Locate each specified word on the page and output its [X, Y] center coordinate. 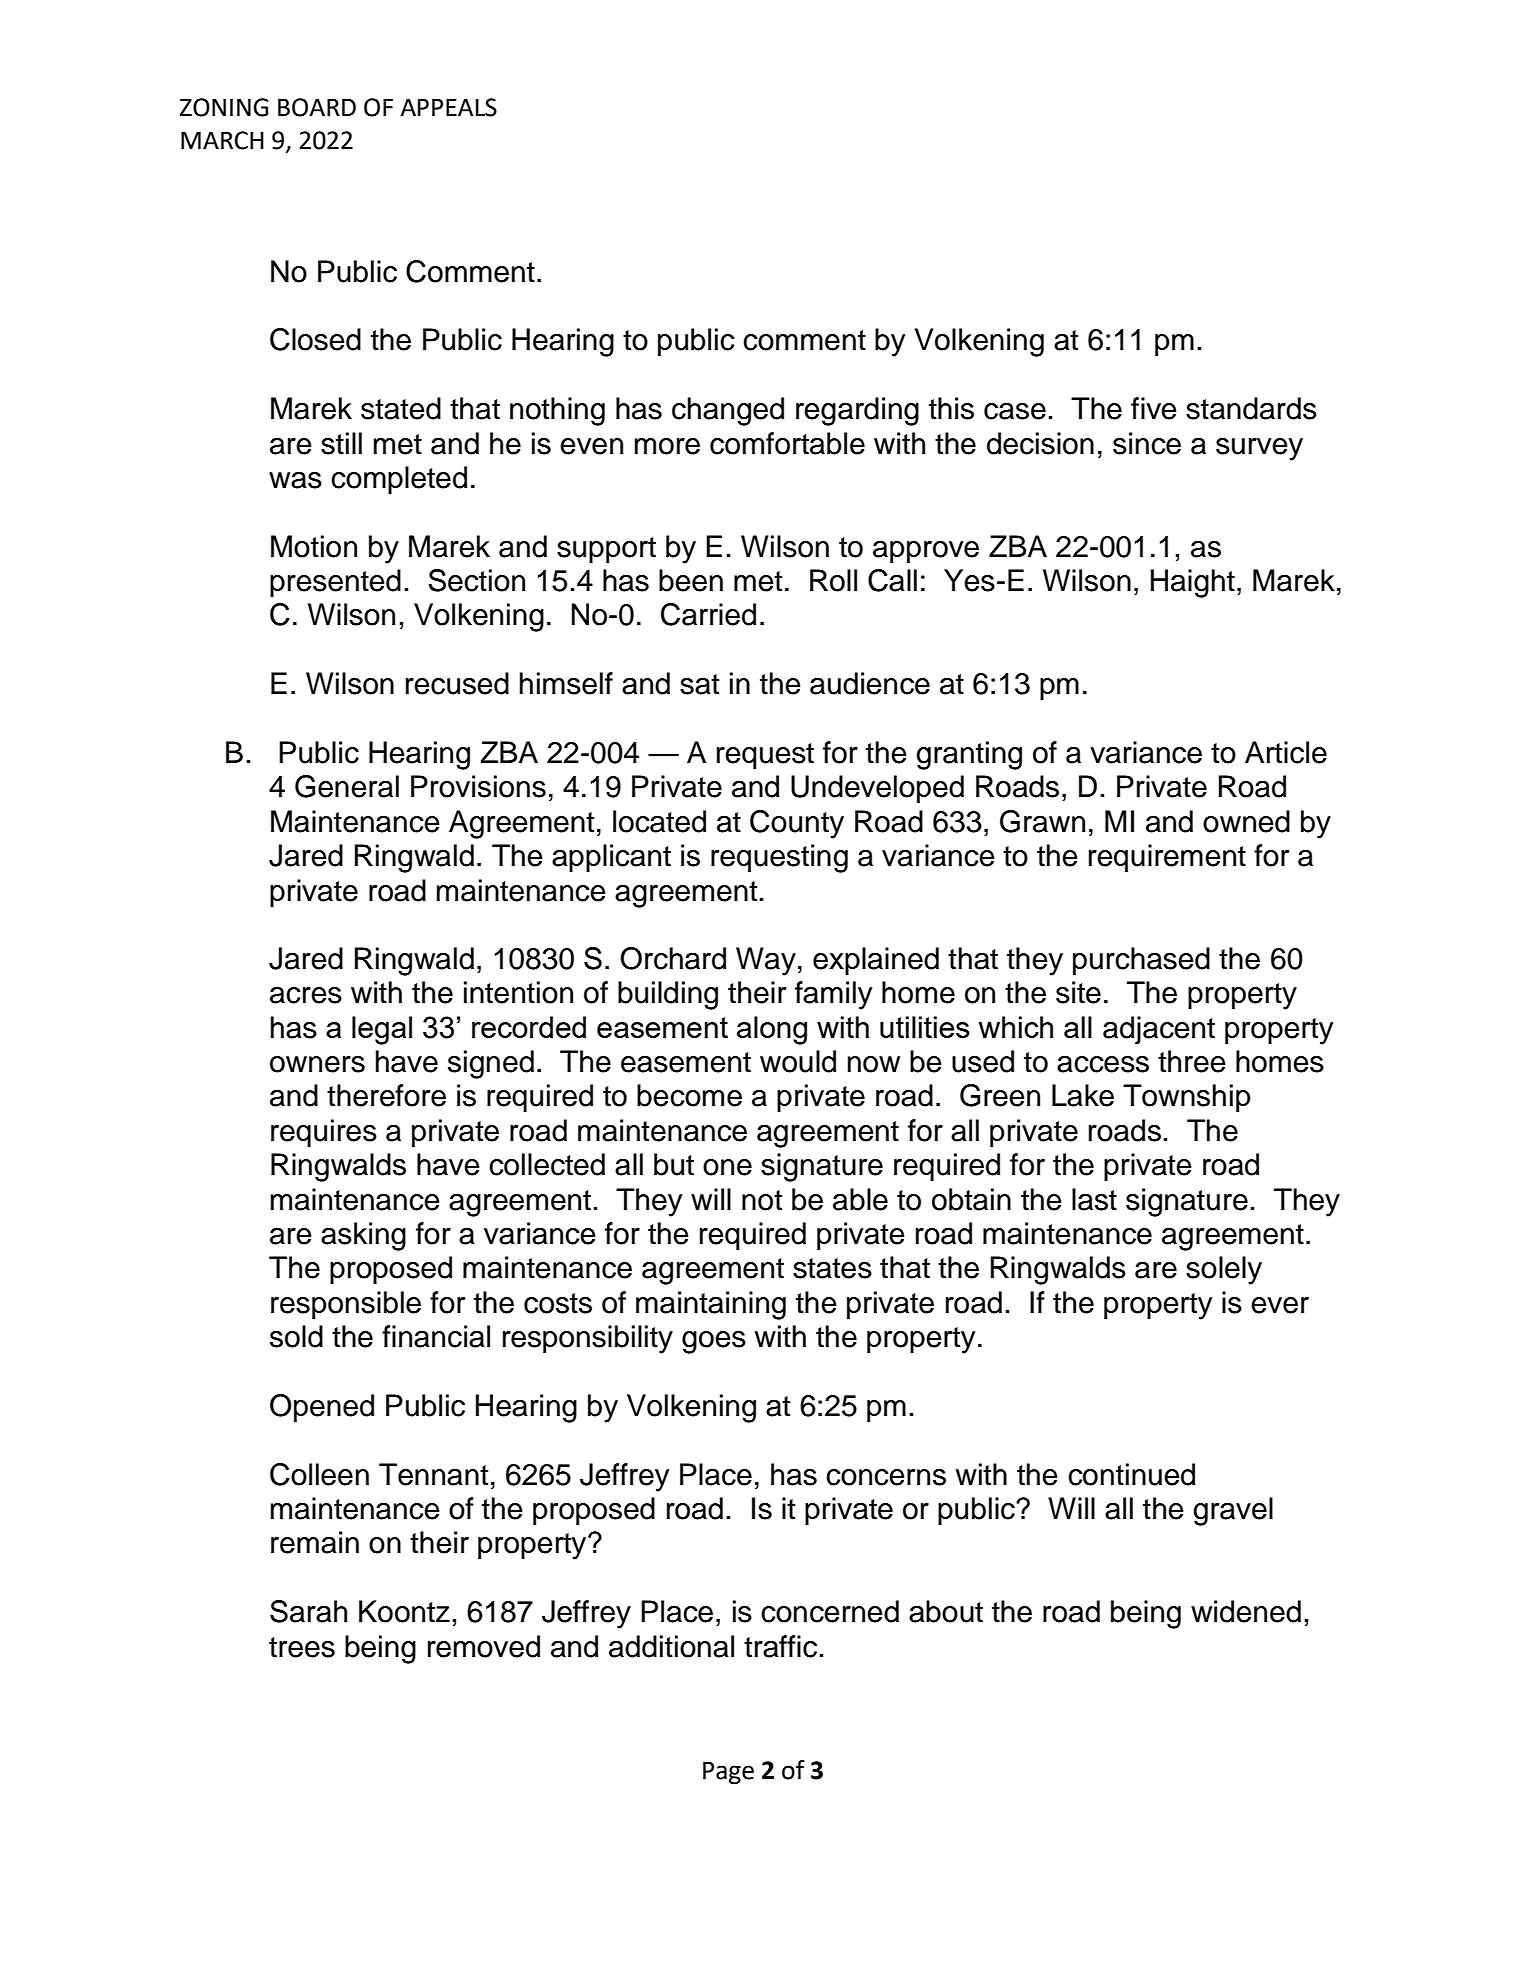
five [1153, 408]
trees [302, 1647]
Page [728, 1772]
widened [1246, 1611]
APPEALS [448, 107]
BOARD [317, 107]
